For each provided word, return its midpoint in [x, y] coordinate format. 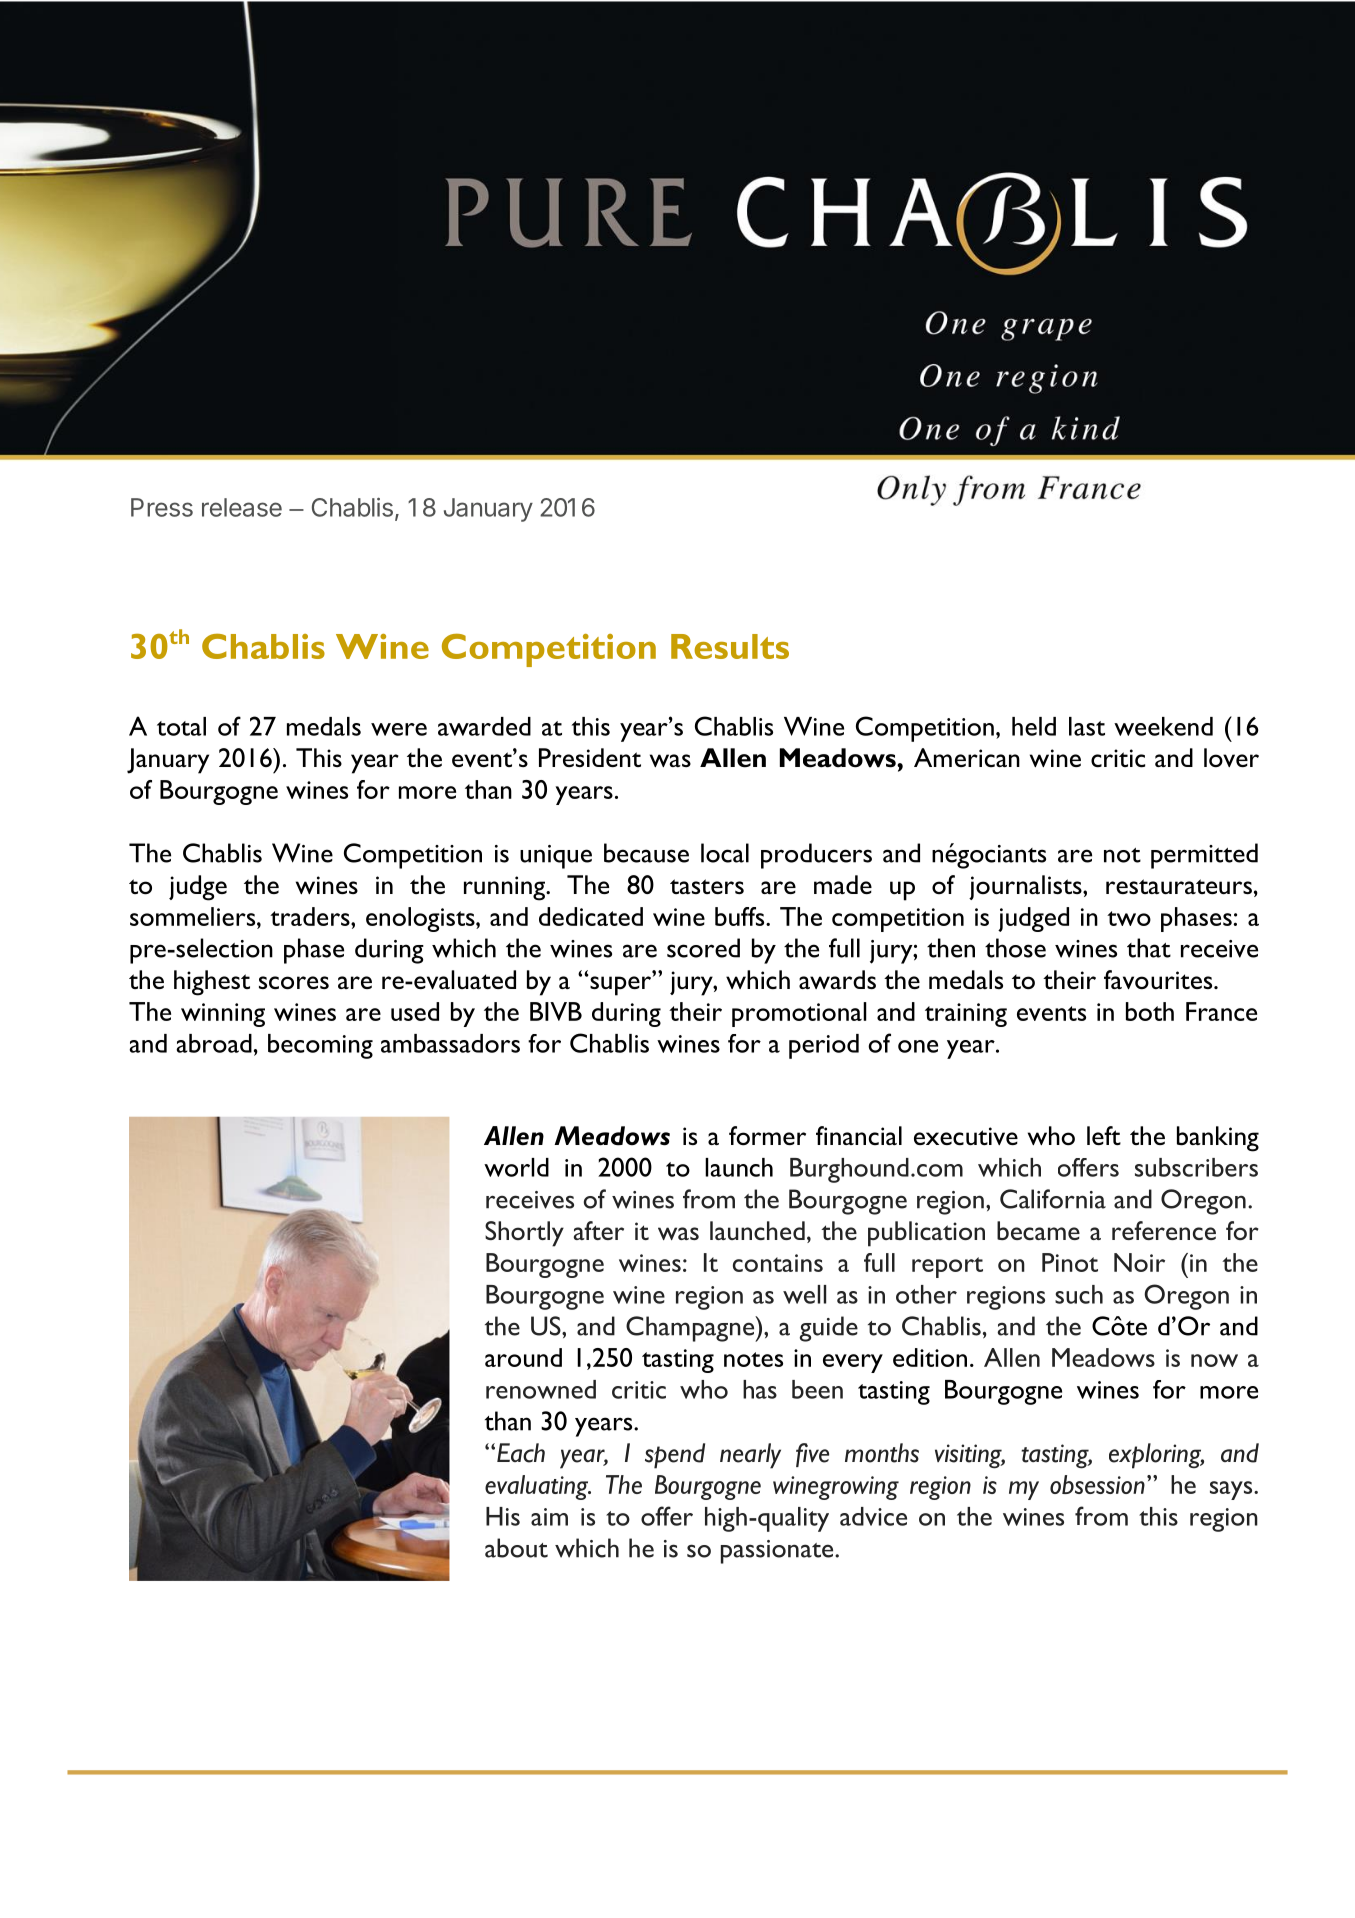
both [1150, 1011]
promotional [799, 1014]
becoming [320, 1046]
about [516, 1548]
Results [730, 646]
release [242, 507]
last [1087, 726]
